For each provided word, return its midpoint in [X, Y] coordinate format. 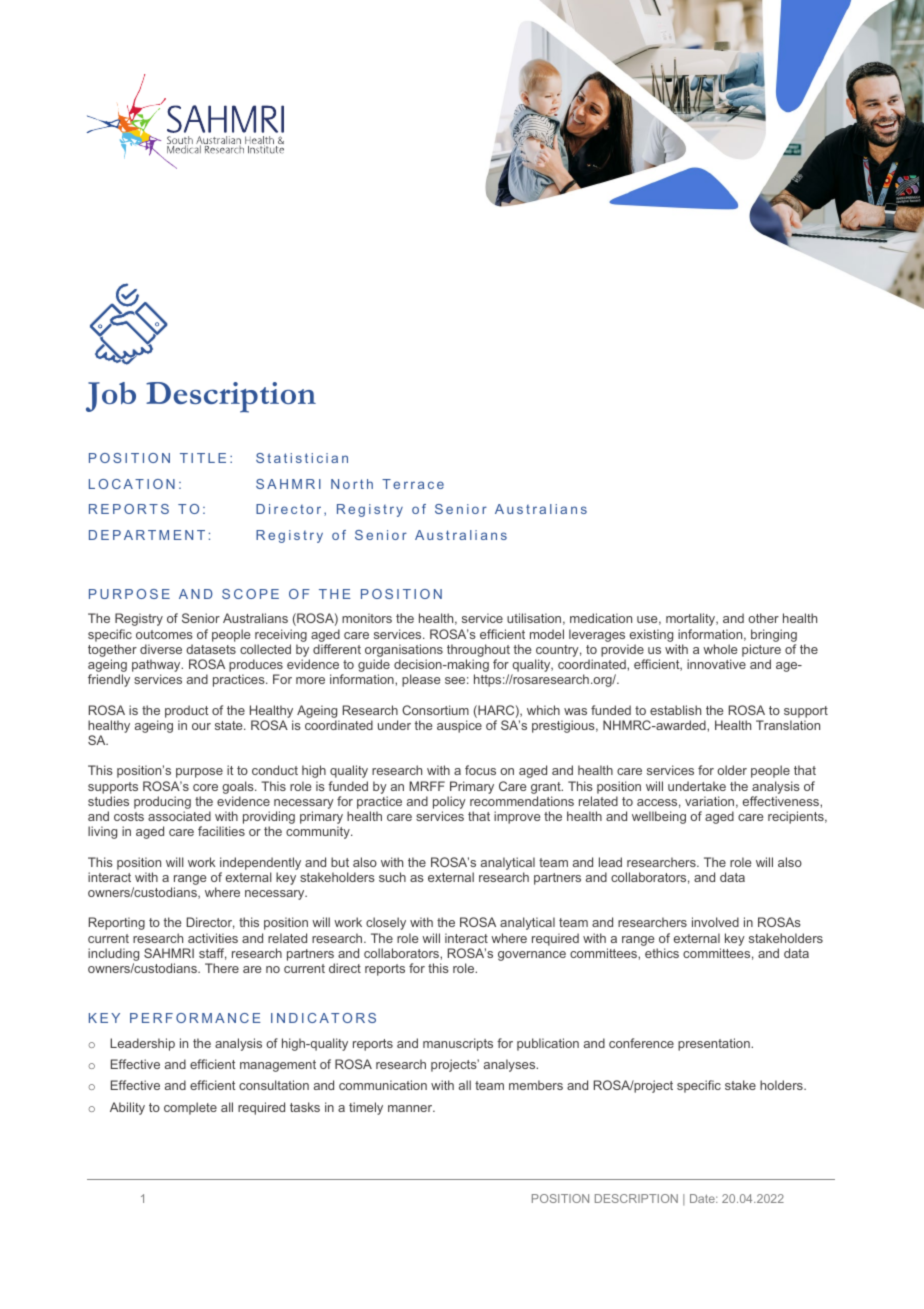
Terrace [413, 484]
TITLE [203, 458]
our [201, 726]
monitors [367, 618]
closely [386, 923]
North [352, 484]
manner [411, 1108]
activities [213, 938]
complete [190, 1108]
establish [675, 710]
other [763, 618]
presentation [715, 1044]
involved [715, 922]
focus [480, 770]
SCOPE [250, 594]
